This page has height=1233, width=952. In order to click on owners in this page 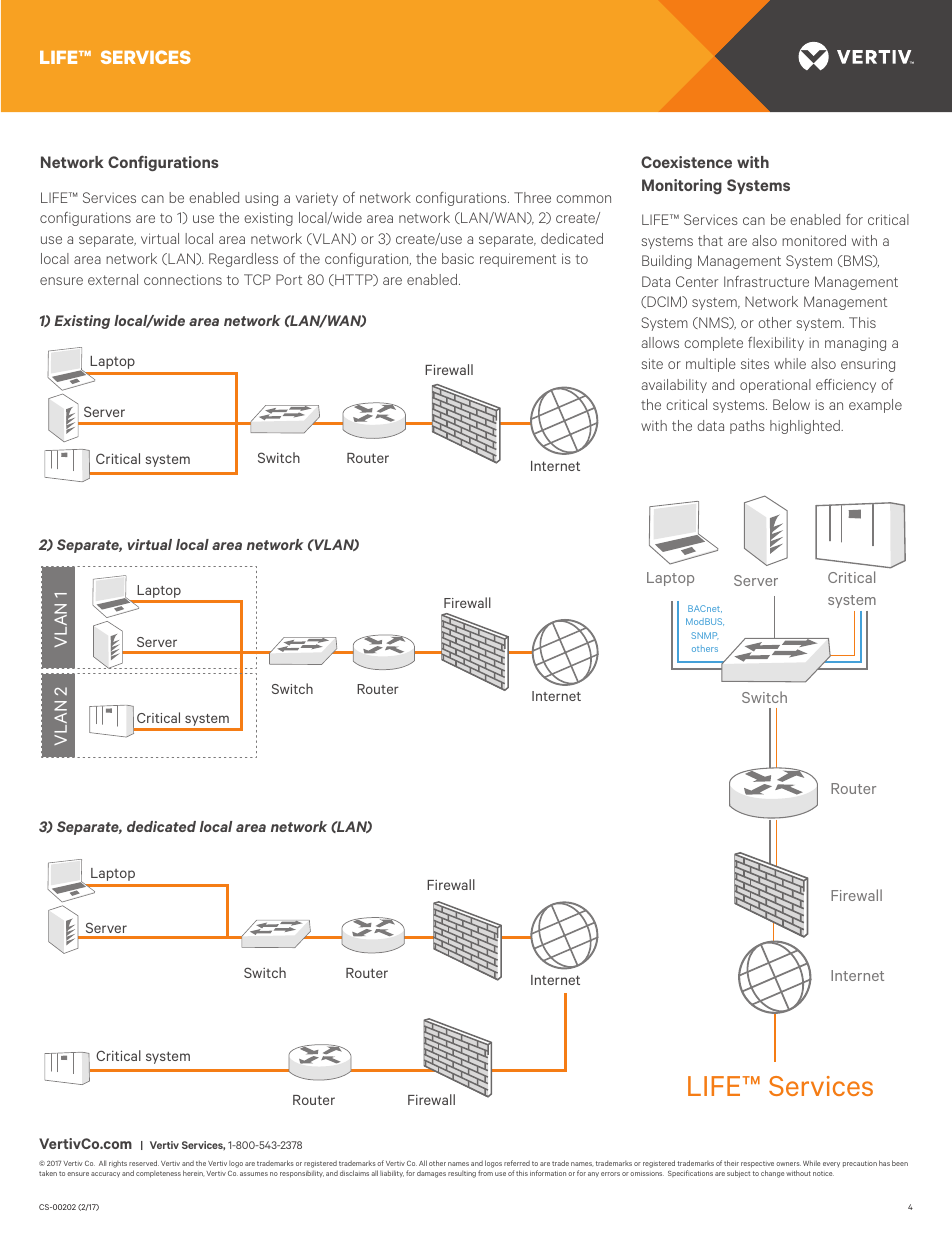, I will do `click(788, 1164)`.
